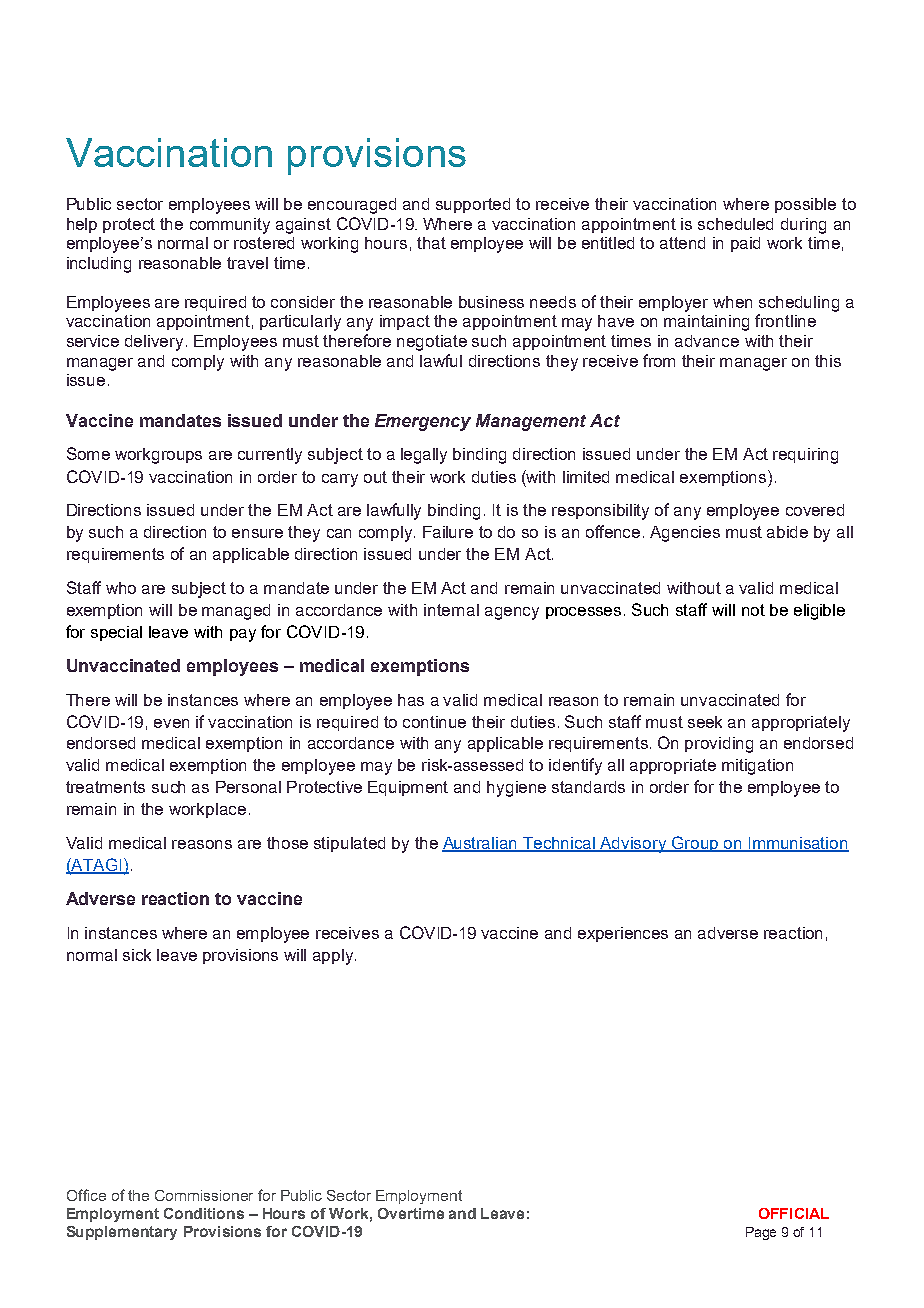  I want to click on community, so click(230, 226).
